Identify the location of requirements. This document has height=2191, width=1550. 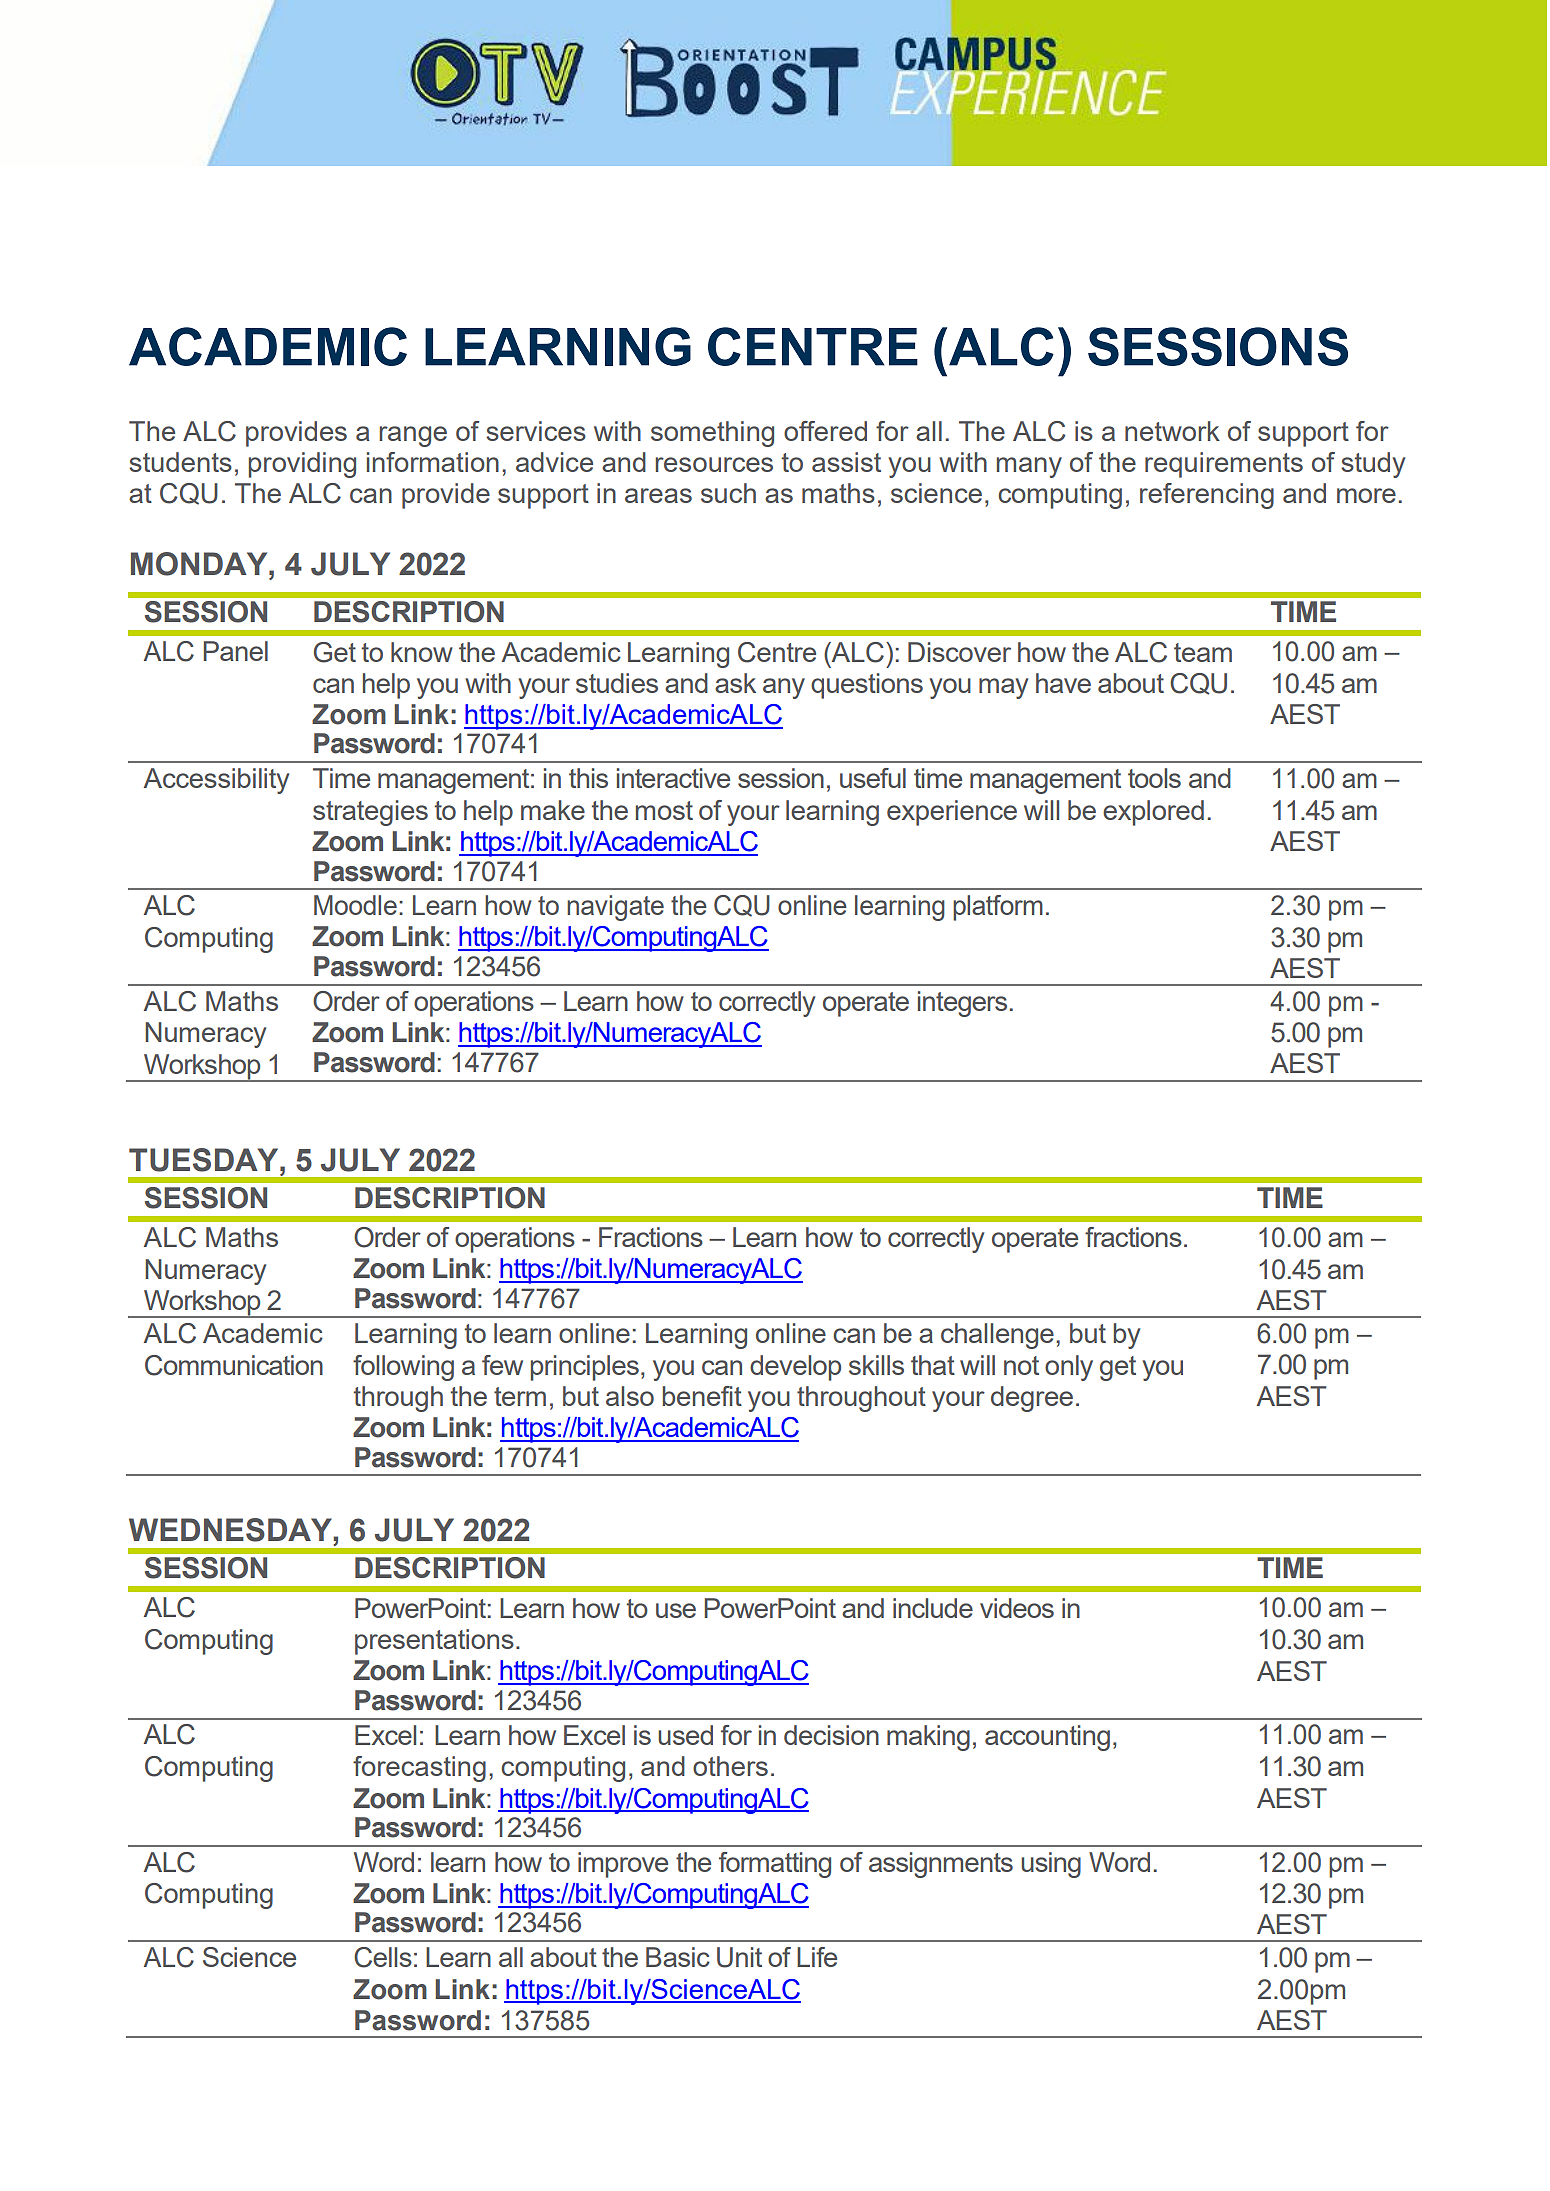
(1224, 465).
